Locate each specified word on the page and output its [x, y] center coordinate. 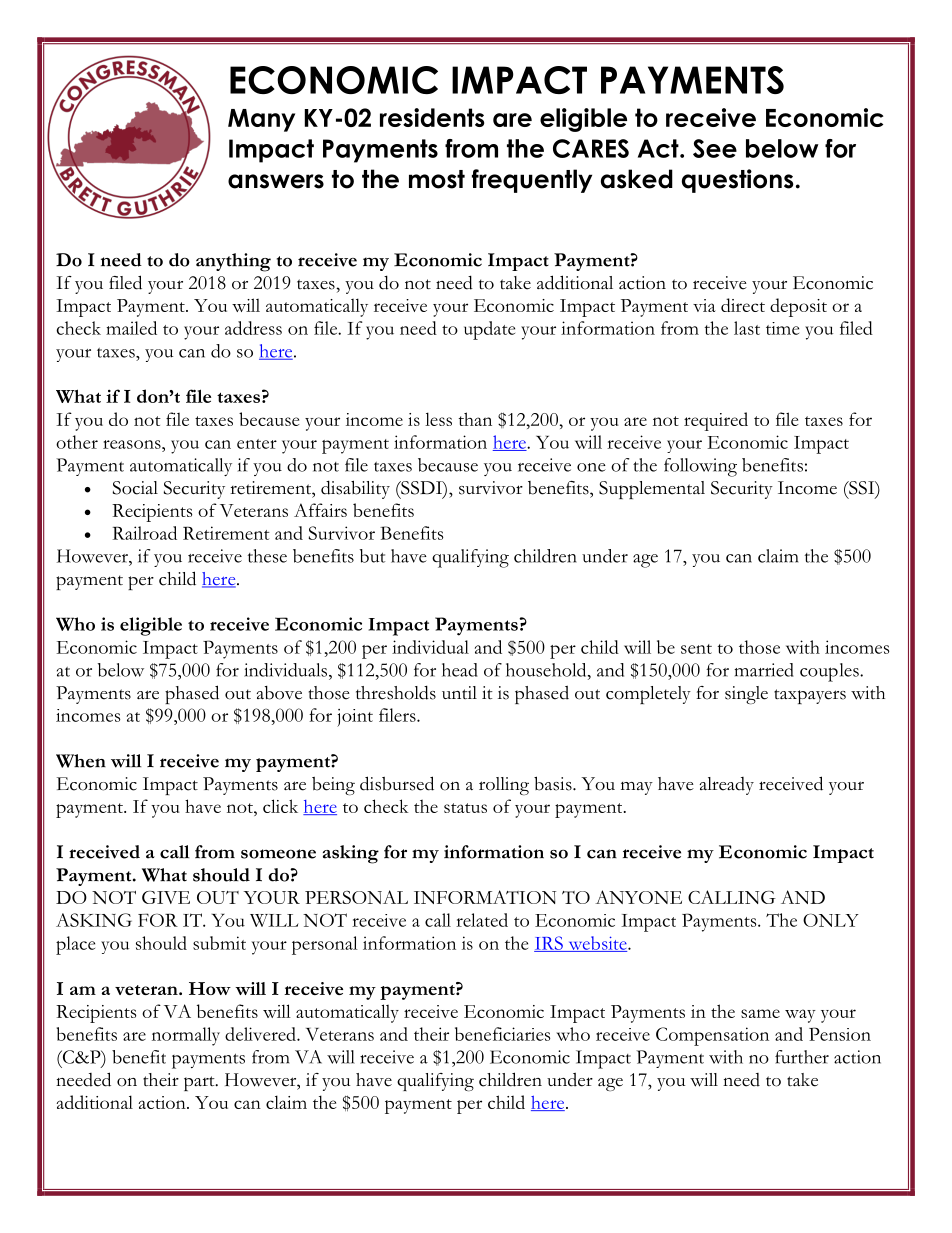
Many [261, 120]
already [727, 786]
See [715, 148]
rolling [504, 786]
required [716, 421]
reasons [133, 444]
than [475, 419]
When [81, 761]
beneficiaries [502, 1034]
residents [432, 117]
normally [186, 1036]
